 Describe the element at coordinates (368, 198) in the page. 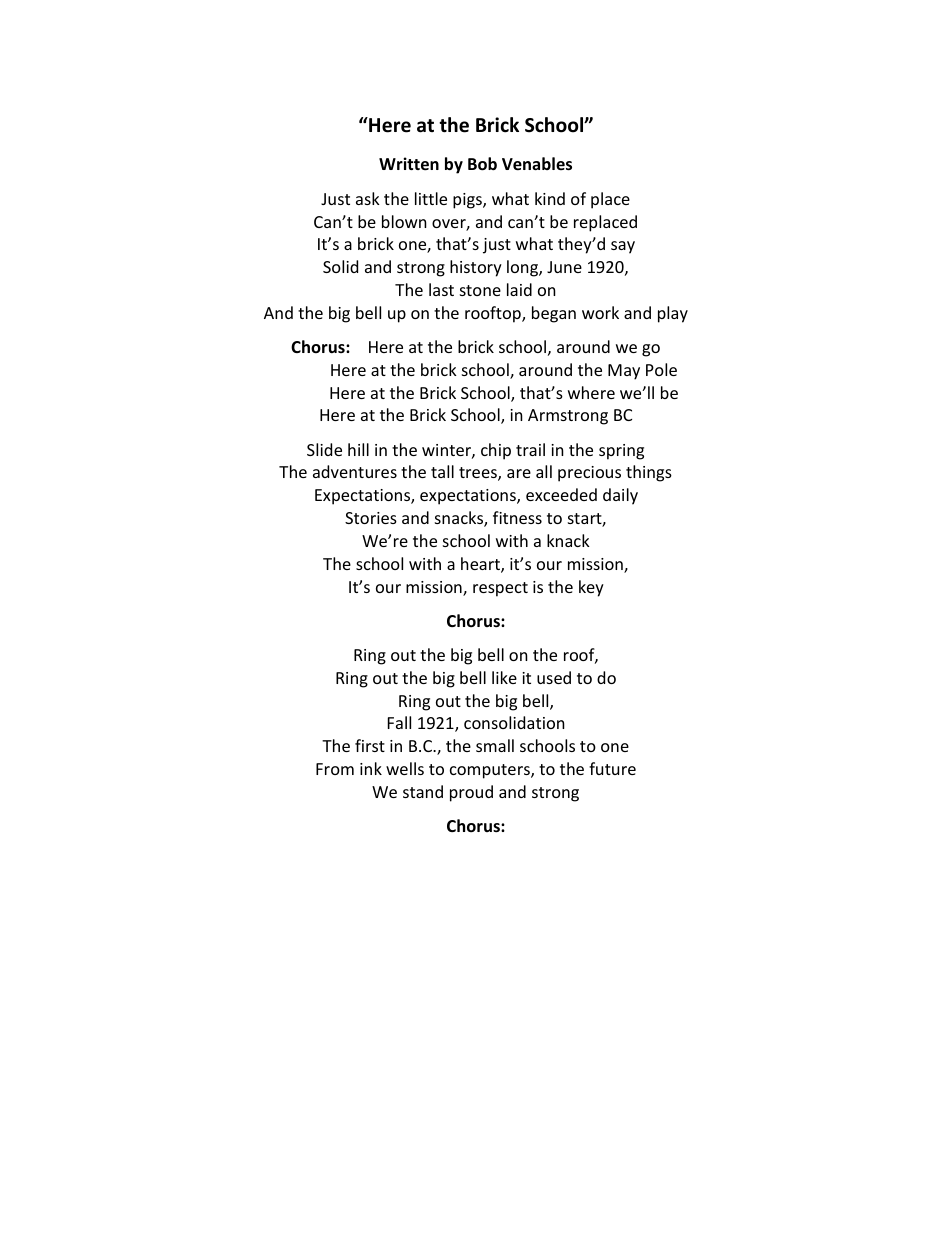

I see `ask` at that location.
